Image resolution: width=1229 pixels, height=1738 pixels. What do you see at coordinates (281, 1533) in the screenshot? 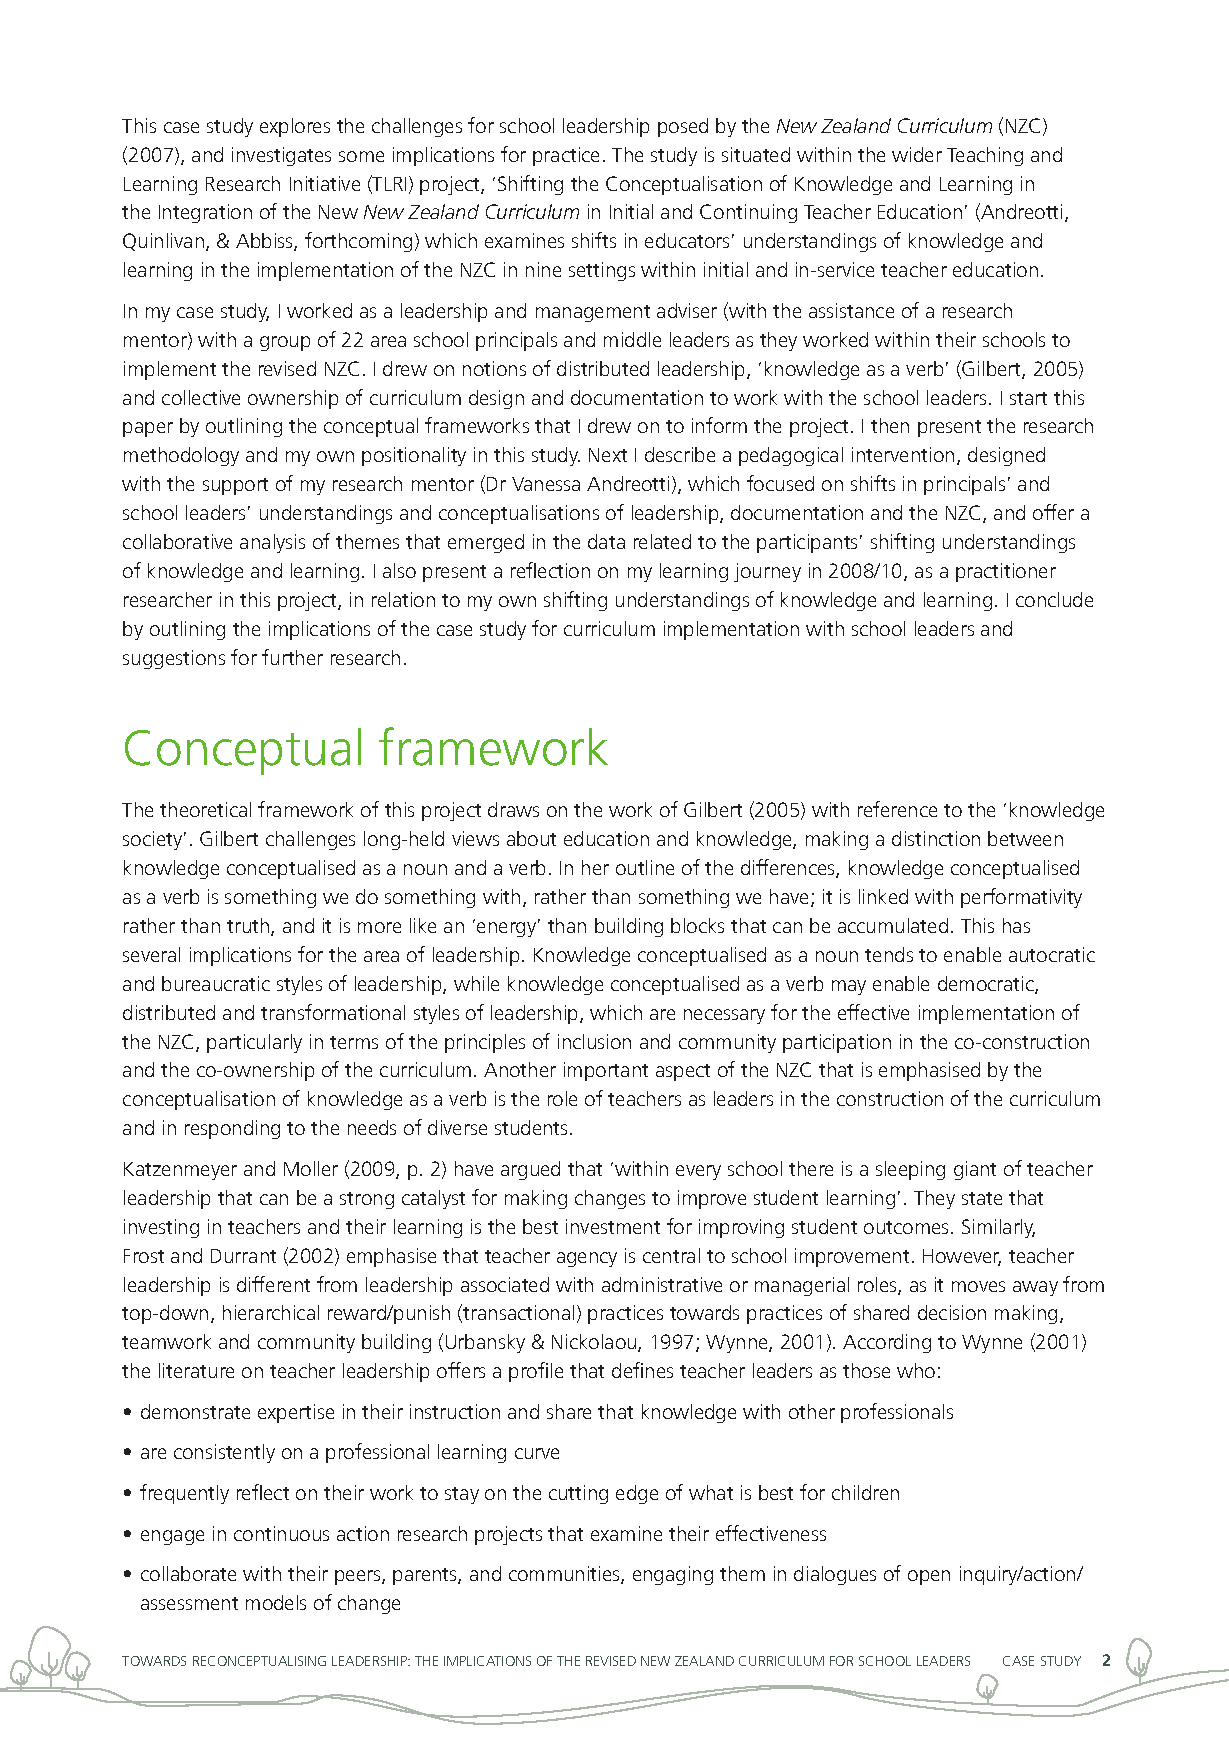
I see `continuous` at bounding box center [281, 1533].
